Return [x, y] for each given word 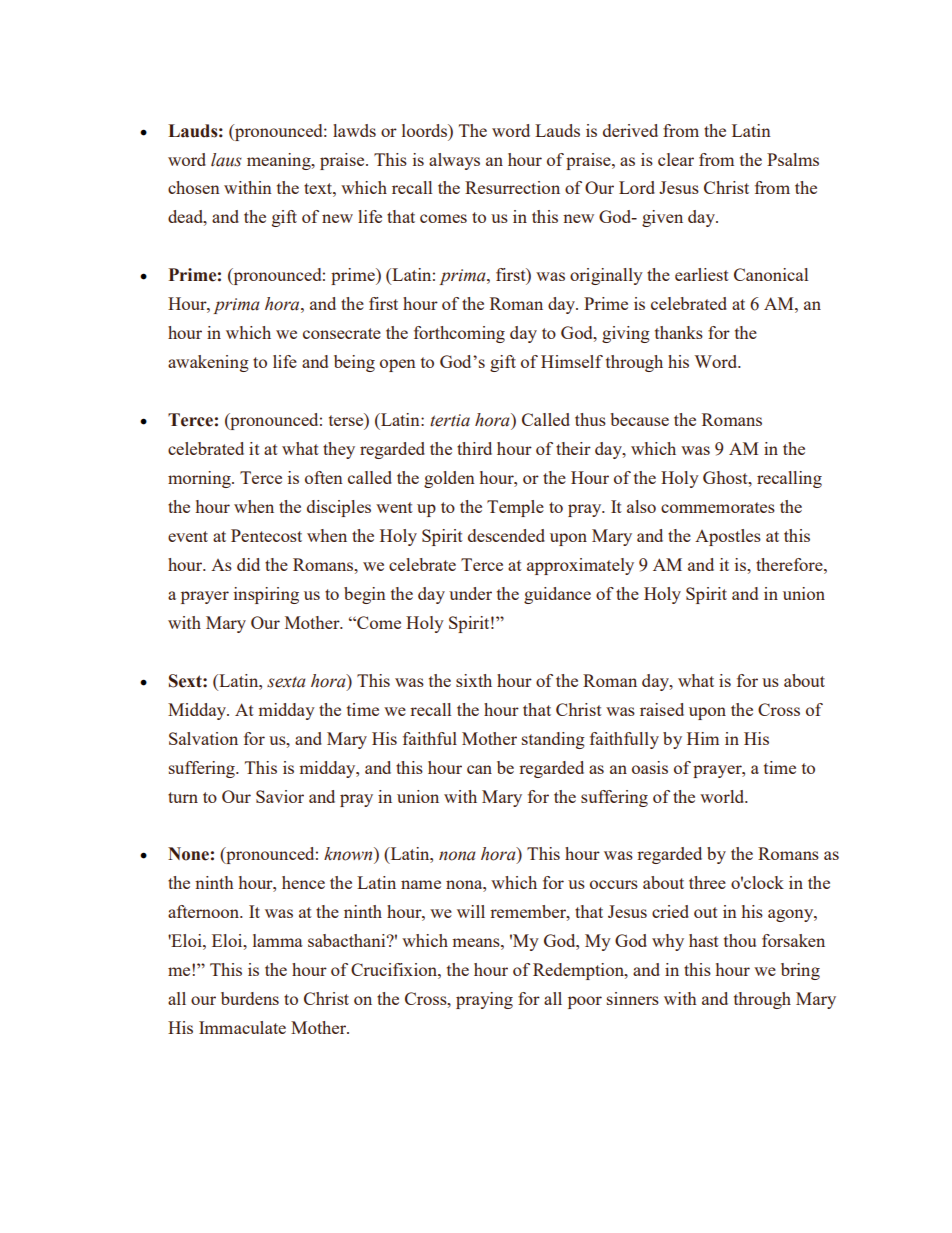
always [454, 161]
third [474, 448]
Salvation [203, 738]
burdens [250, 998]
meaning [280, 161]
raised [662, 709]
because [639, 419]
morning [200, 479]
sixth [474, 680]
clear [676, 159]
